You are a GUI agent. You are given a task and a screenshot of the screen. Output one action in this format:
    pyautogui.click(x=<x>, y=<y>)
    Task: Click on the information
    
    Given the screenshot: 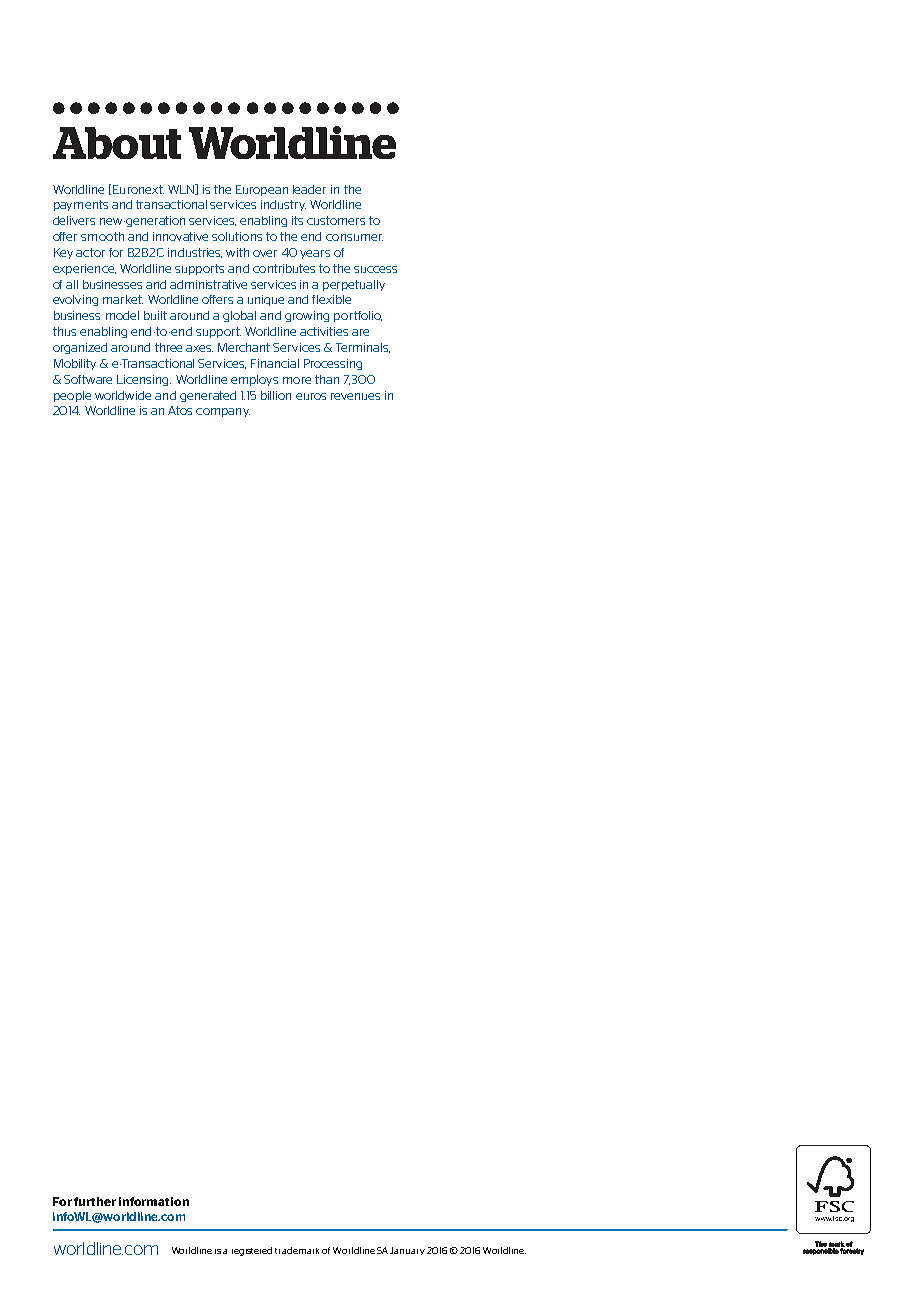 What is the action you would take?
    pyautogui.click(x=154, y=1201)
